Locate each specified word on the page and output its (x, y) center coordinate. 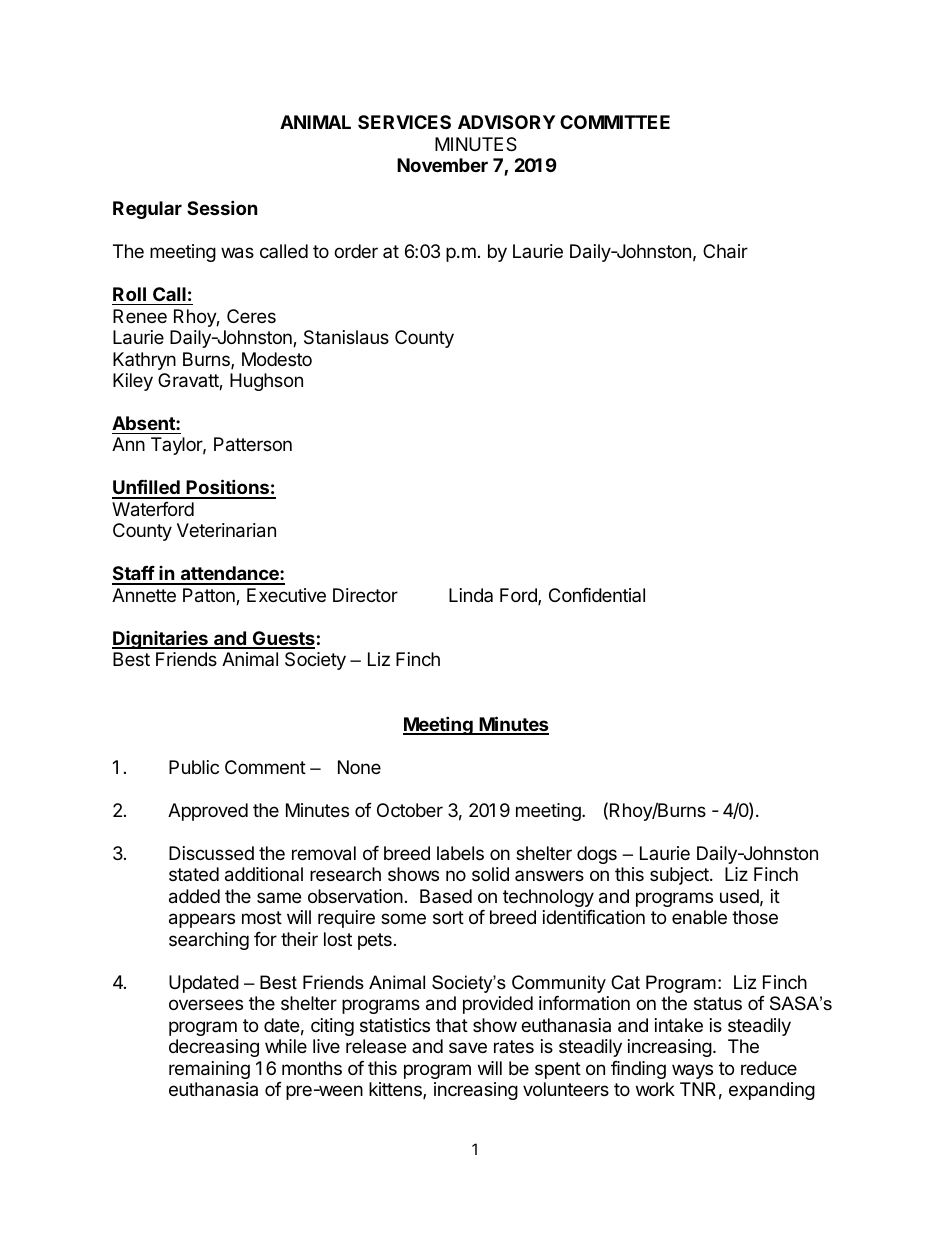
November (442, 165)
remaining (209, 1070)
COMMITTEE (615, 122)
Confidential (597, 595)
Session (222, 207)
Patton (210, 596)
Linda (471, 595)
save (468, 1048)
